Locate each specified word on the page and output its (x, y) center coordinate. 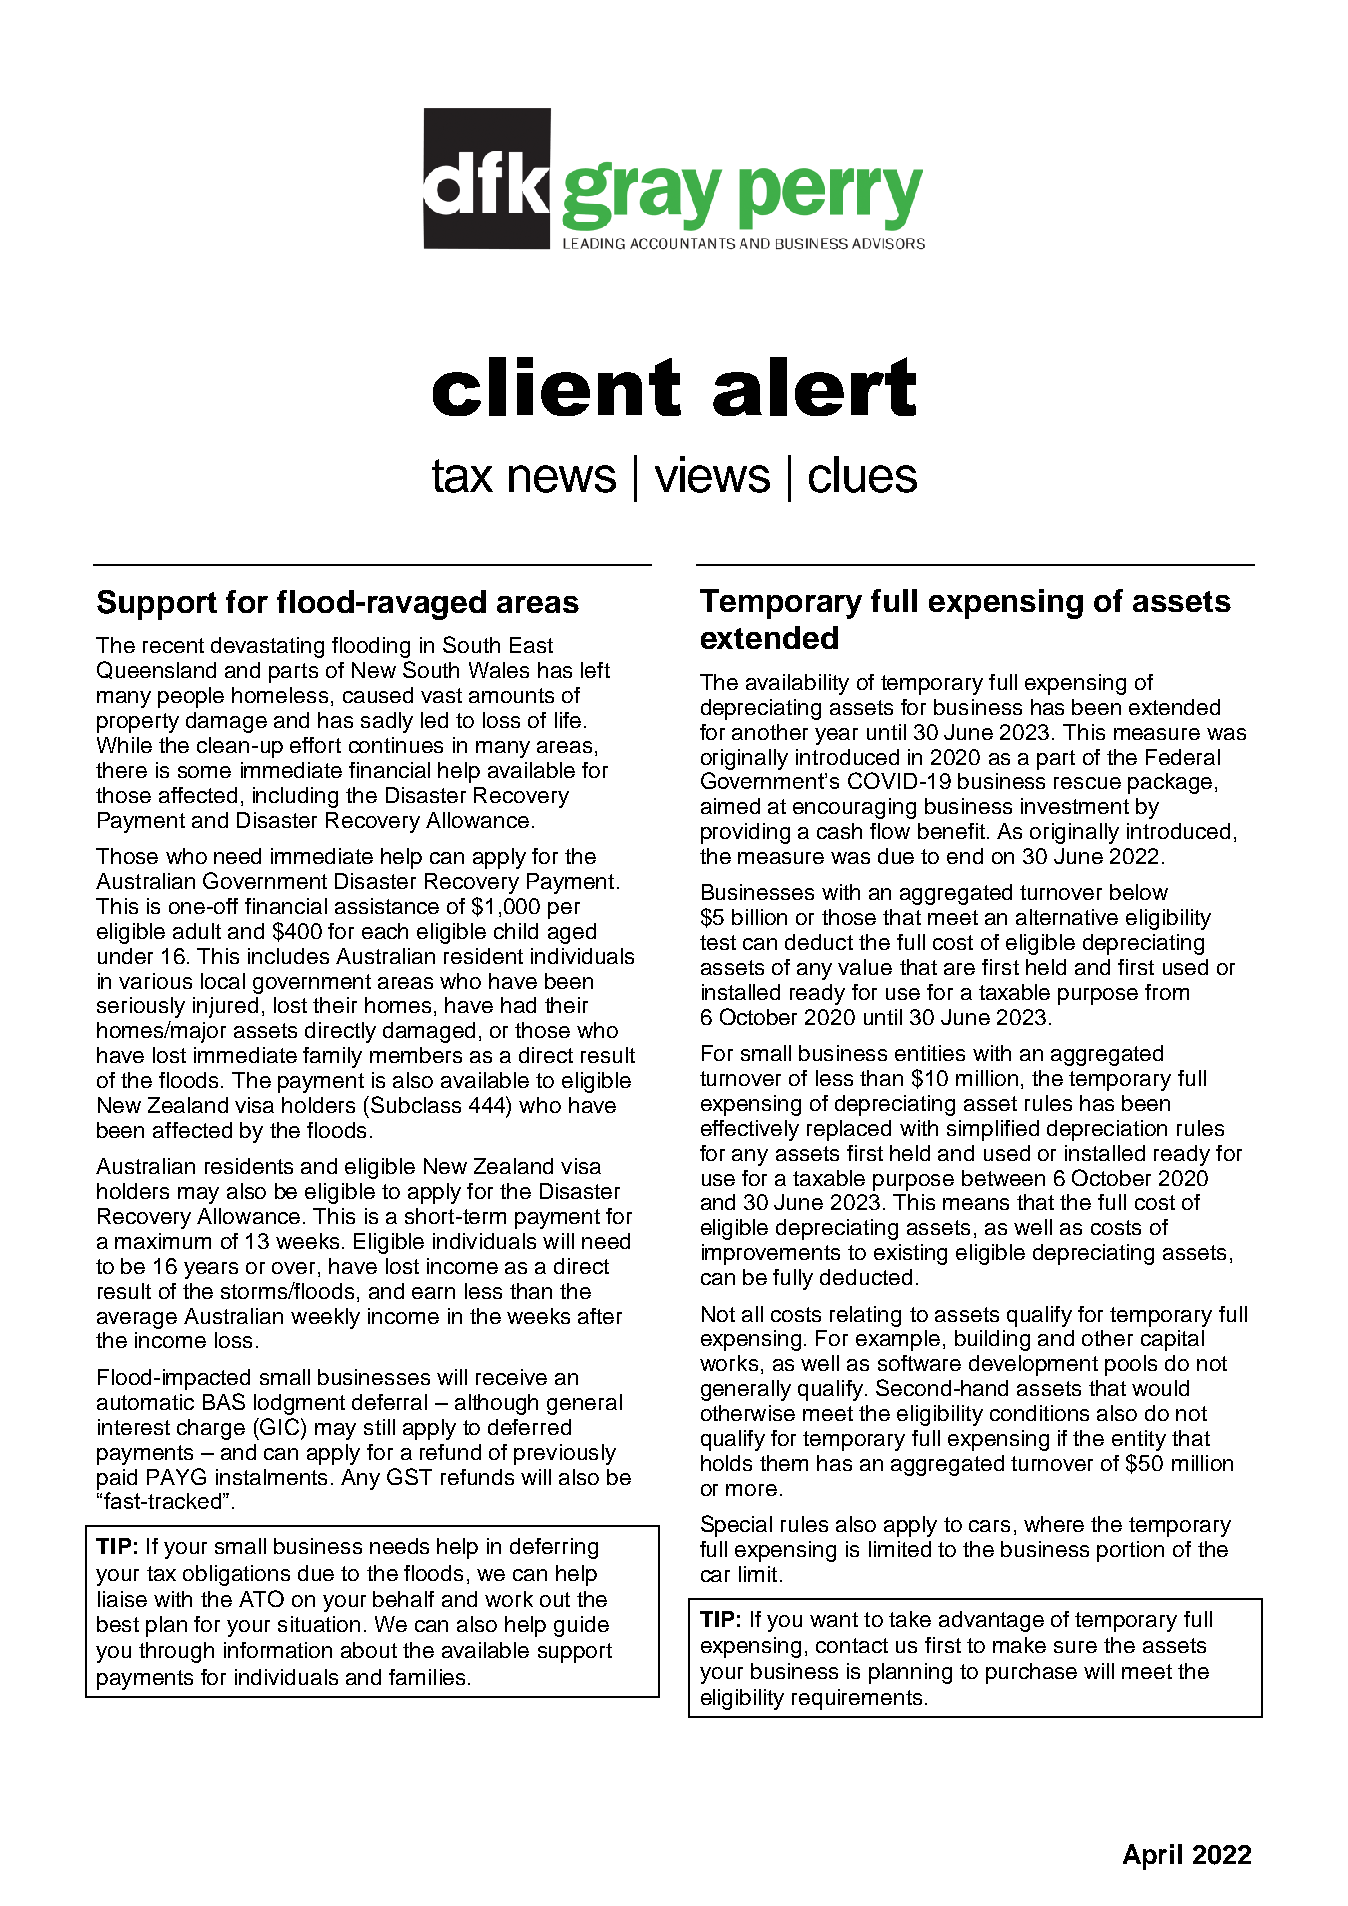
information (278, 1650)
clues (863, 474)
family (332, 1057)
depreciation (1107, 1130)
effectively (750, 1130)
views (712, 474)
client (557, 386)
